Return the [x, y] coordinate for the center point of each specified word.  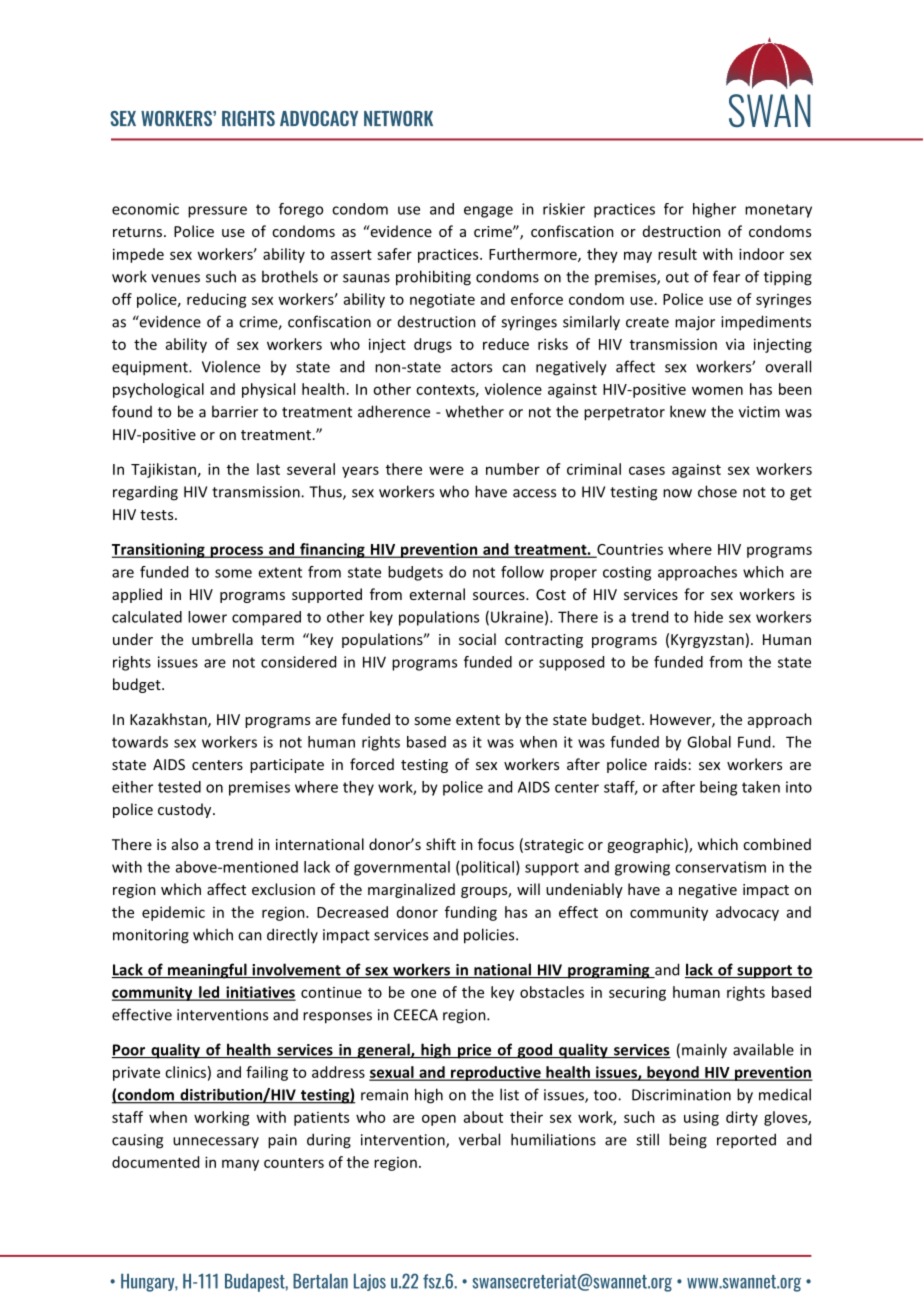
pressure [217, 212]
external [437, 594]
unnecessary [216, 1142]
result [677, 254]
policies [490, 936]
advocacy [747, 913]
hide [708, 617]
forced [372, 764]
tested [179, 787]
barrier [235, 411]
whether [475, 411]
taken [761, 787]
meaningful [207, 971]
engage [488, 212]
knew [688, 411]
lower [207, 617]
